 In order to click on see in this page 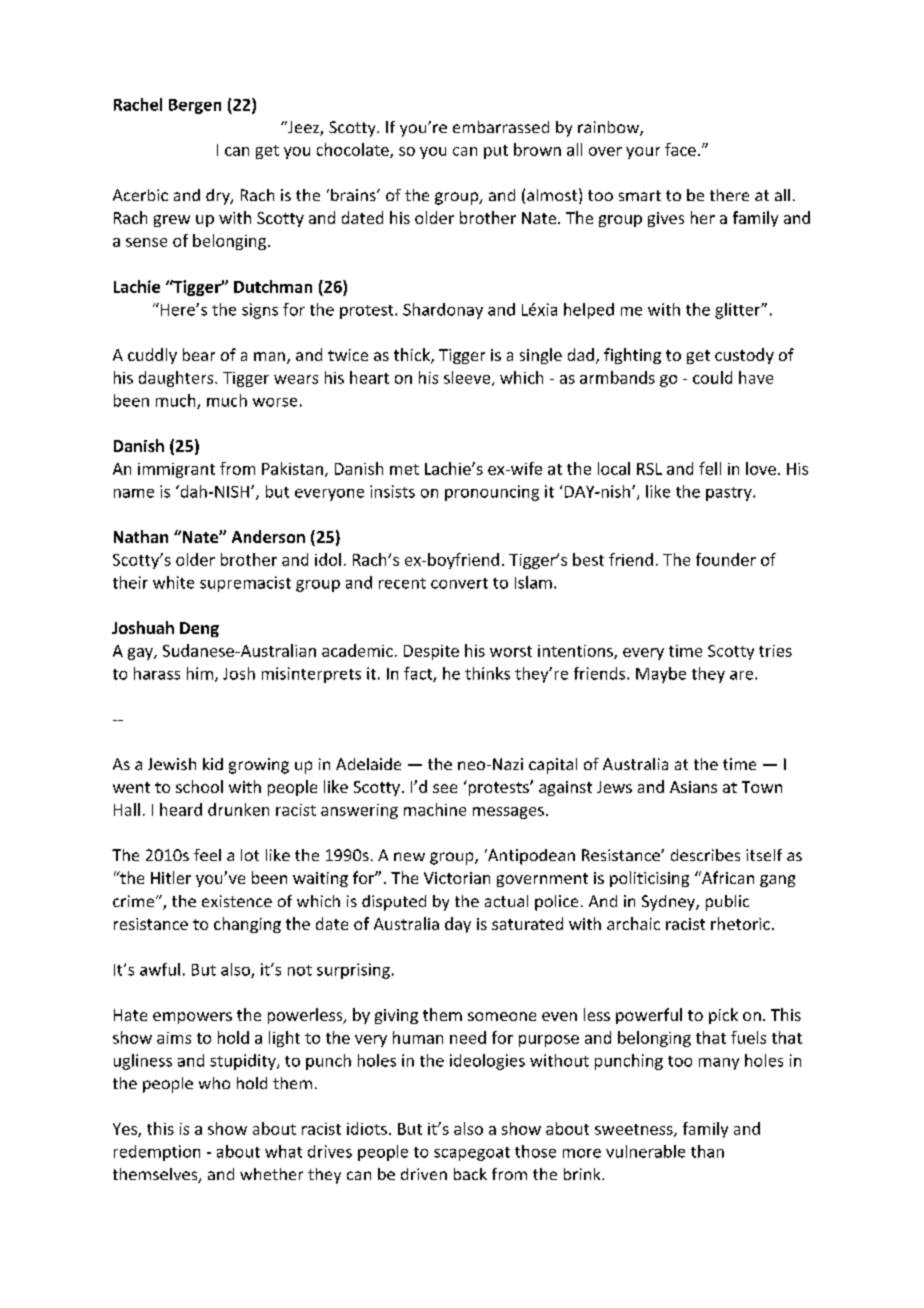, I will do `click(445, 788)`.
